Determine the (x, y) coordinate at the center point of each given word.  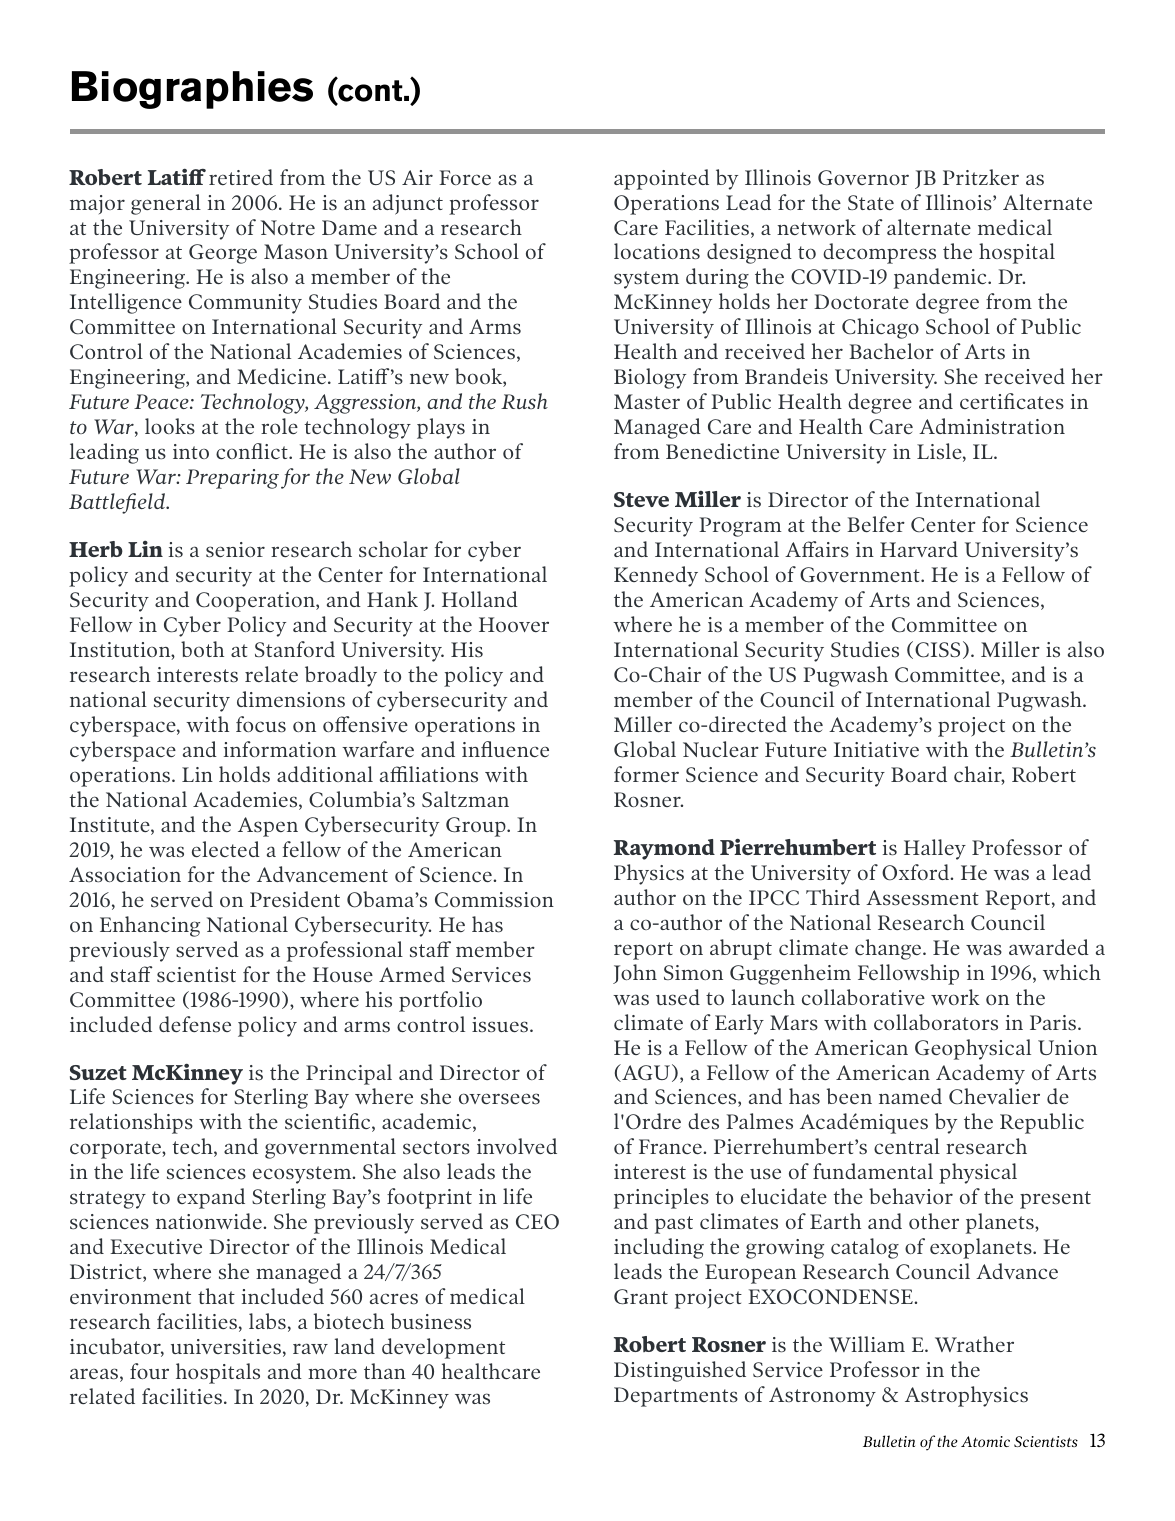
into (191, 451)
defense (195, 1024)
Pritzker (981, 177)
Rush (524, 401)
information (280, 749)
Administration (992, 426)
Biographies (192, 90)
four (149, 1371)
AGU (646, 1073)
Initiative (876, 749)
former (646, 774)
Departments (676, 1397)
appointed (661, 179)
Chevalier (994, 1096)
